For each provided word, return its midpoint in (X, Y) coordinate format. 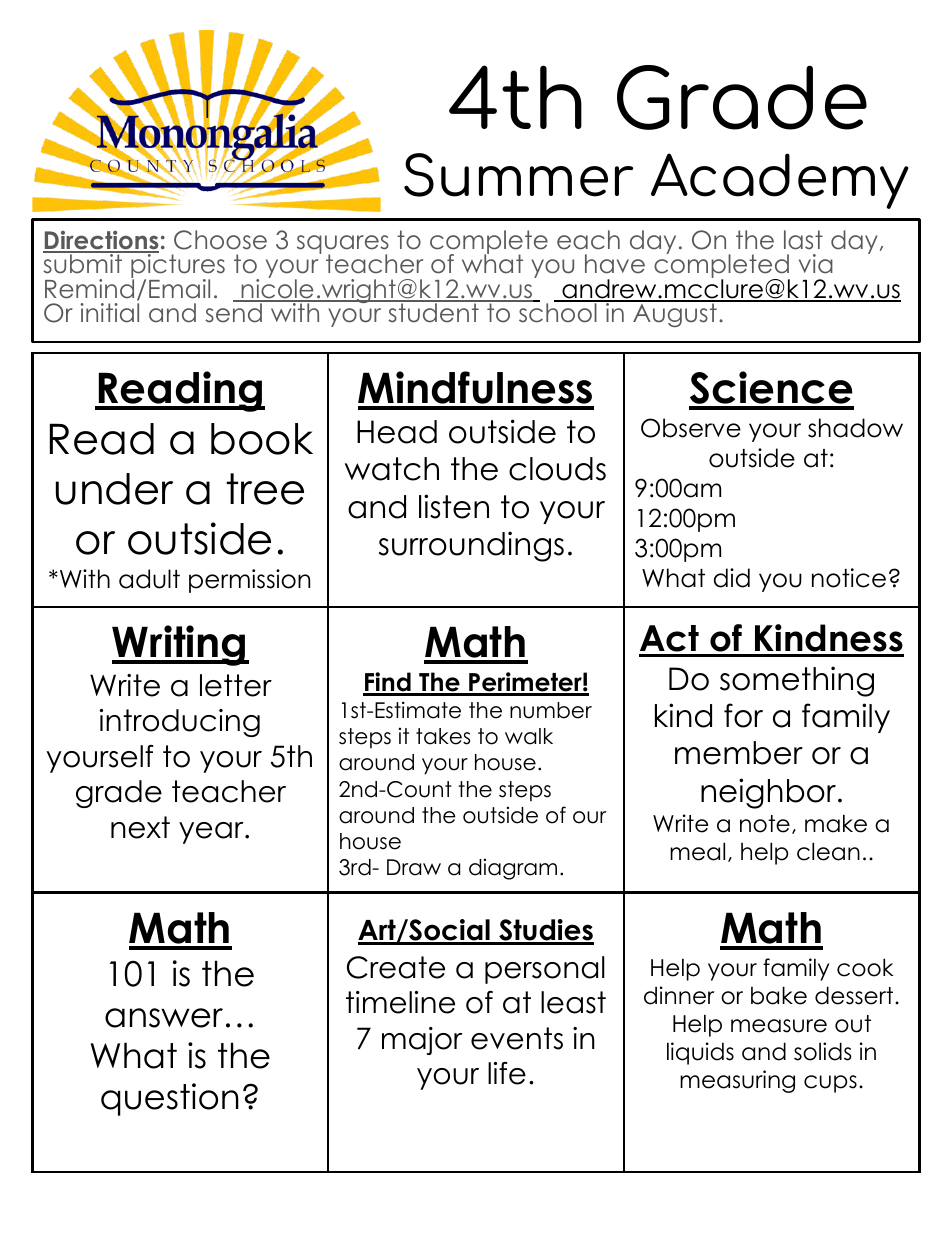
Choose (220, 240)
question (170, 1099)
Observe (691, 428)
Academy (780, 181)
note (765, 824)
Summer (518, 175)
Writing (180, 645)
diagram (513, 869)
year (212, 833)
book (262, 439)
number (551, 710)
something (797, 681)
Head (397, 432)
